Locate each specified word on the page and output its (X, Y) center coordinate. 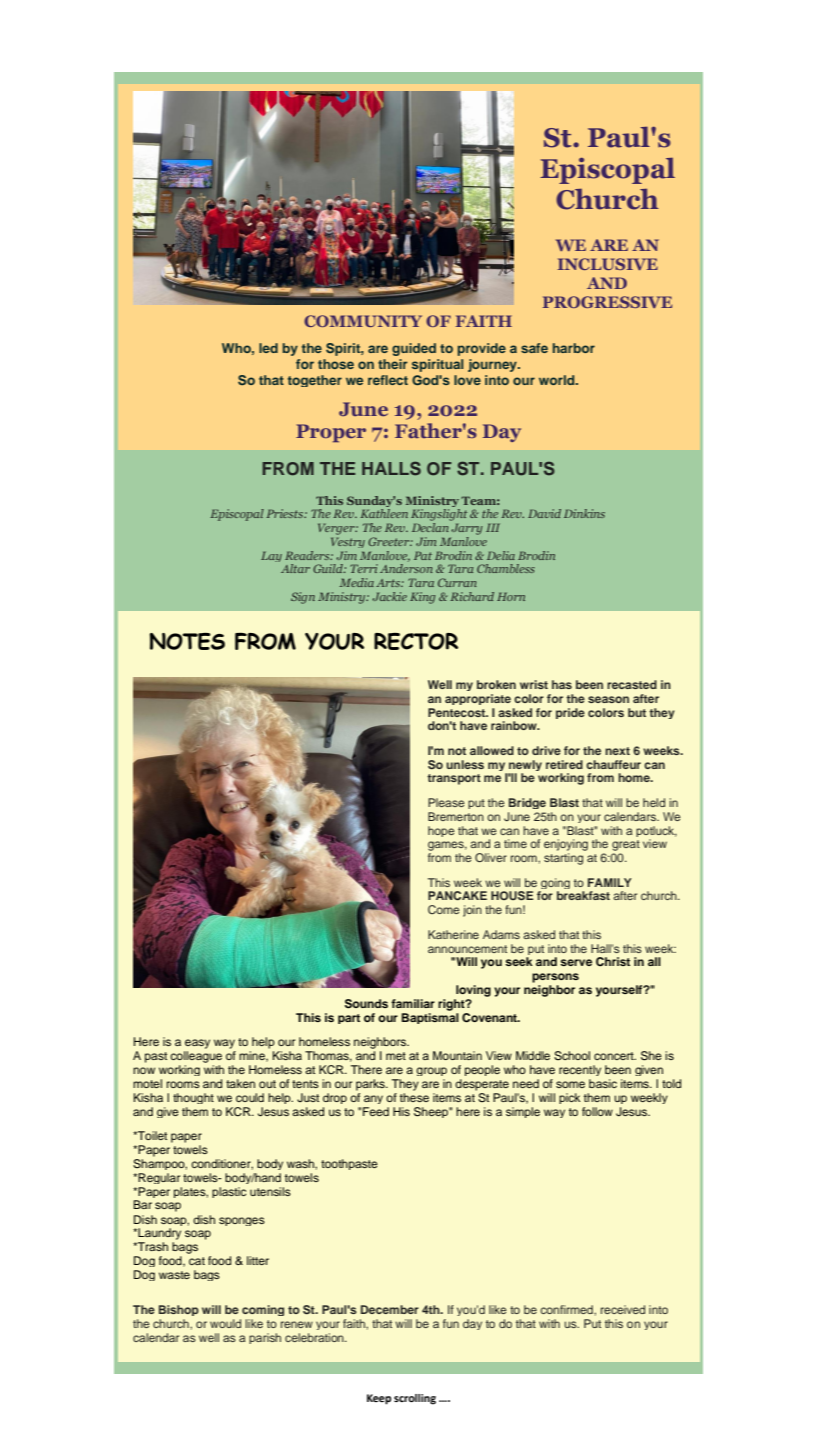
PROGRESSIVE (607, 302)
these (414, 1097)
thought (193, 1098)
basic (603, 1083)
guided (414, 349)
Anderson (406, 568)
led (268, 348)
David (544, 513)
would (225, 1323)
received (623, 1309)
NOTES (187, 641)
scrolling (415, 1399)
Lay (271, 556)
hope (441, 831)
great (626, 847)
